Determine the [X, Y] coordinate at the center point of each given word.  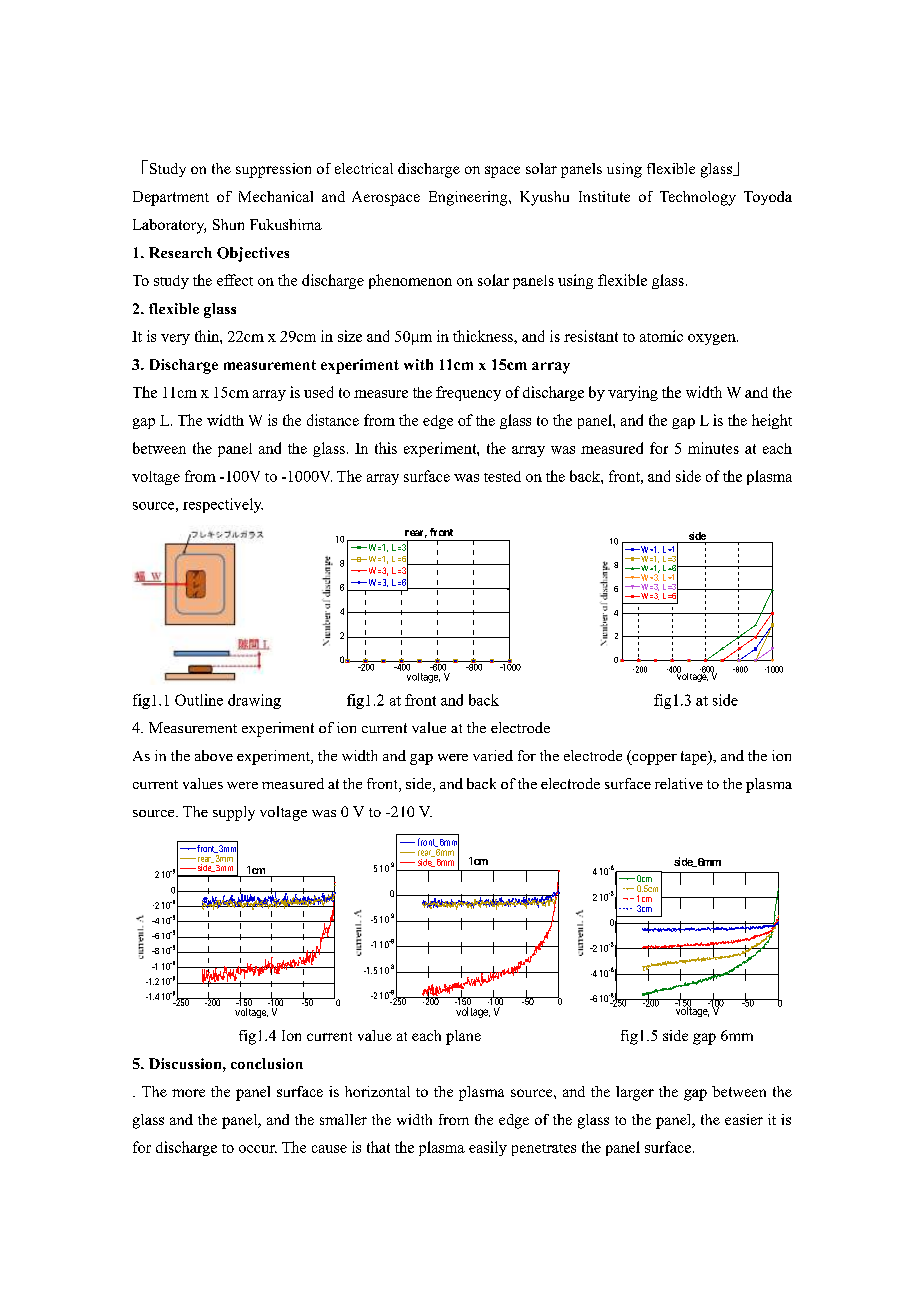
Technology [698, 198]
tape [695, 758]
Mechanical [276, 196]
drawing [254, 701]
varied [493, 755]
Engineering [469, 198]
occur [258, 1149]
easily [488, 1148]
